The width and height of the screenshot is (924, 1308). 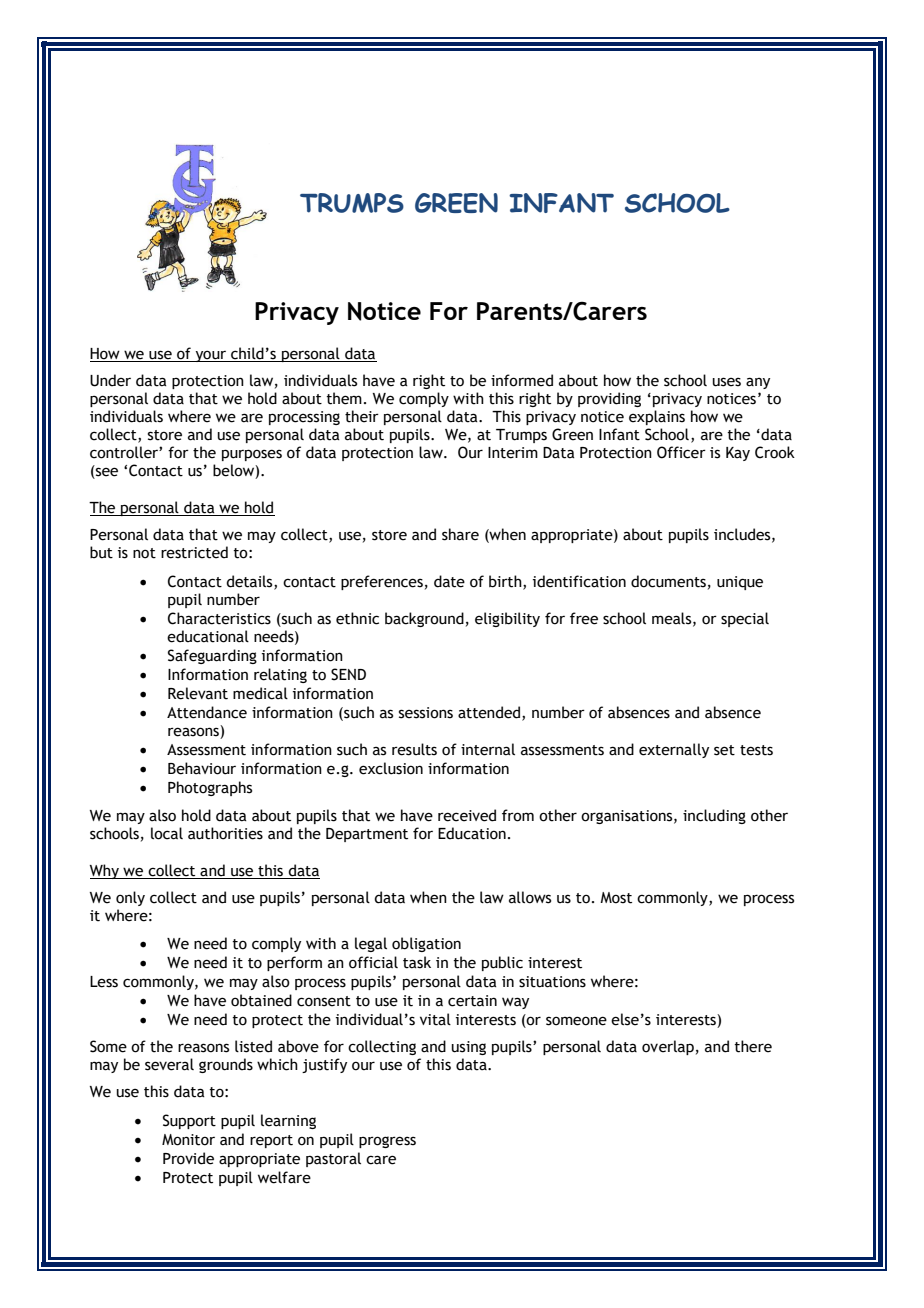 What do you see at coordinates (522, 380) in the screenshot?
I see `informed` at bounding box center [522, 380].
